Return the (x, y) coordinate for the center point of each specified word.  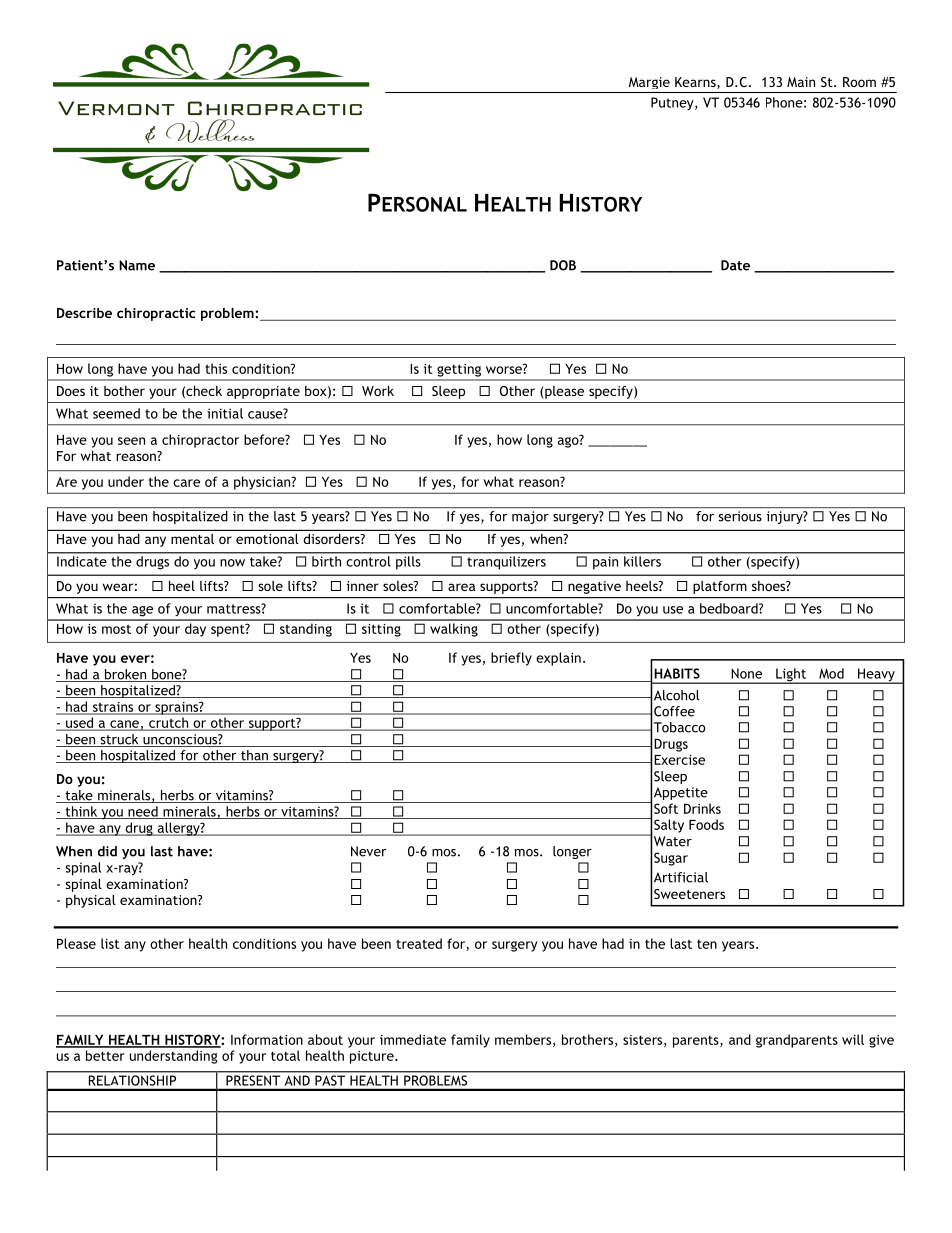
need (143, 812)
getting (459, 370)
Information (267, 1039)
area (461, 587)
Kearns (696, 83)
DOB (563, 265)
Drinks (702, 808)
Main (801, 82)
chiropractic (156, 314)
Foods (706, 824)
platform (720, 587)
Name (137, 265)
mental (192, 539)
